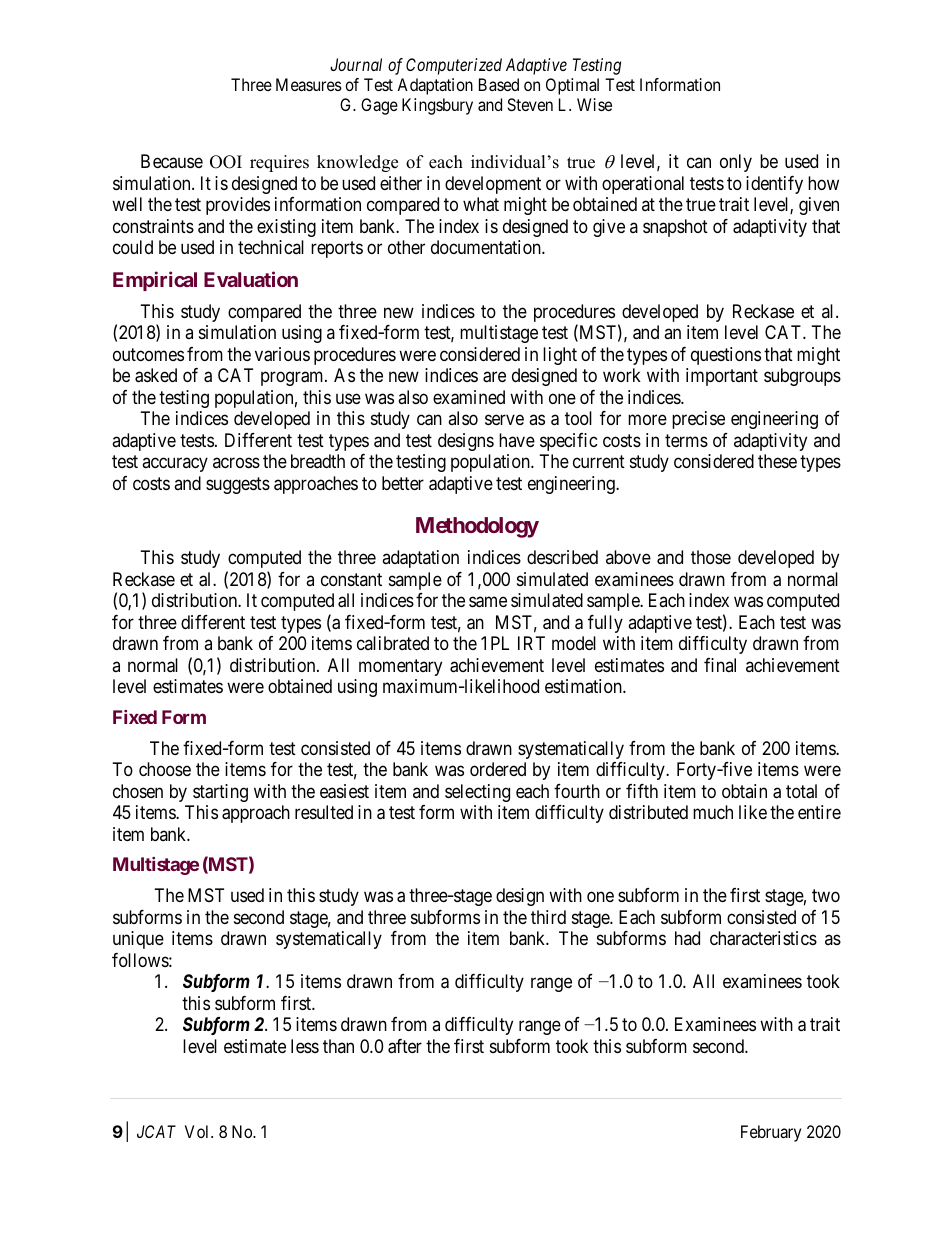 This document has height=1233, width=952. Describe the element at coordinates (172, 161) in the document. I see `Because` at that location.
